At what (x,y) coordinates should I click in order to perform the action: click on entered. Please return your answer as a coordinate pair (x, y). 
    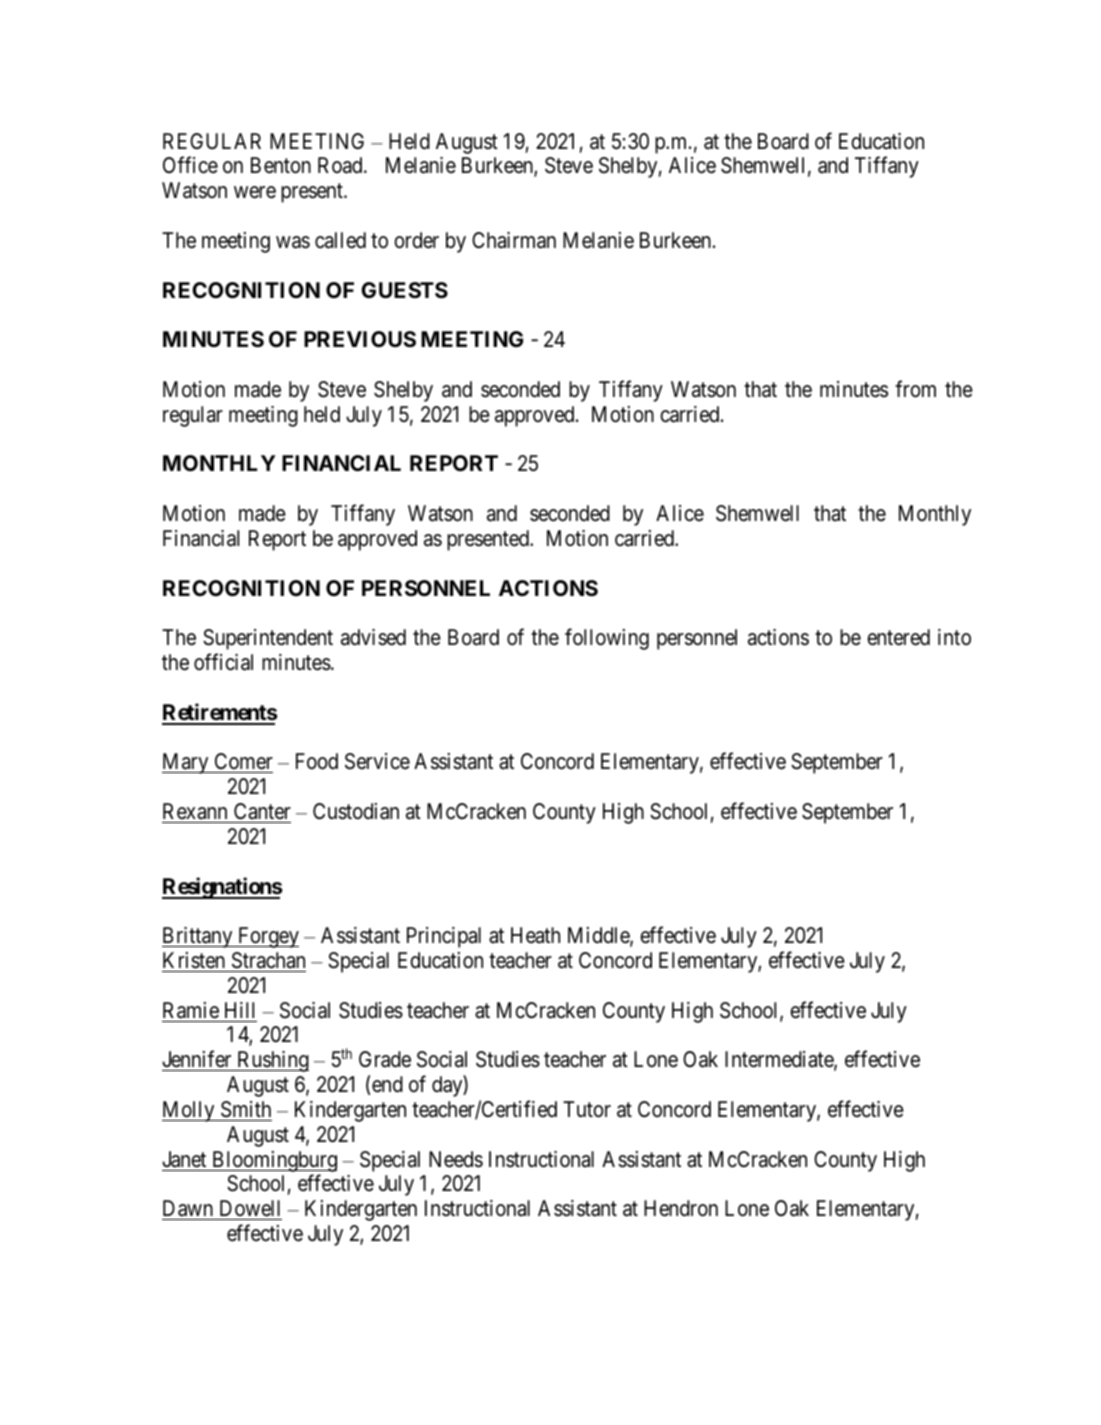
    Looking at the image, I should click on (898, 637).
